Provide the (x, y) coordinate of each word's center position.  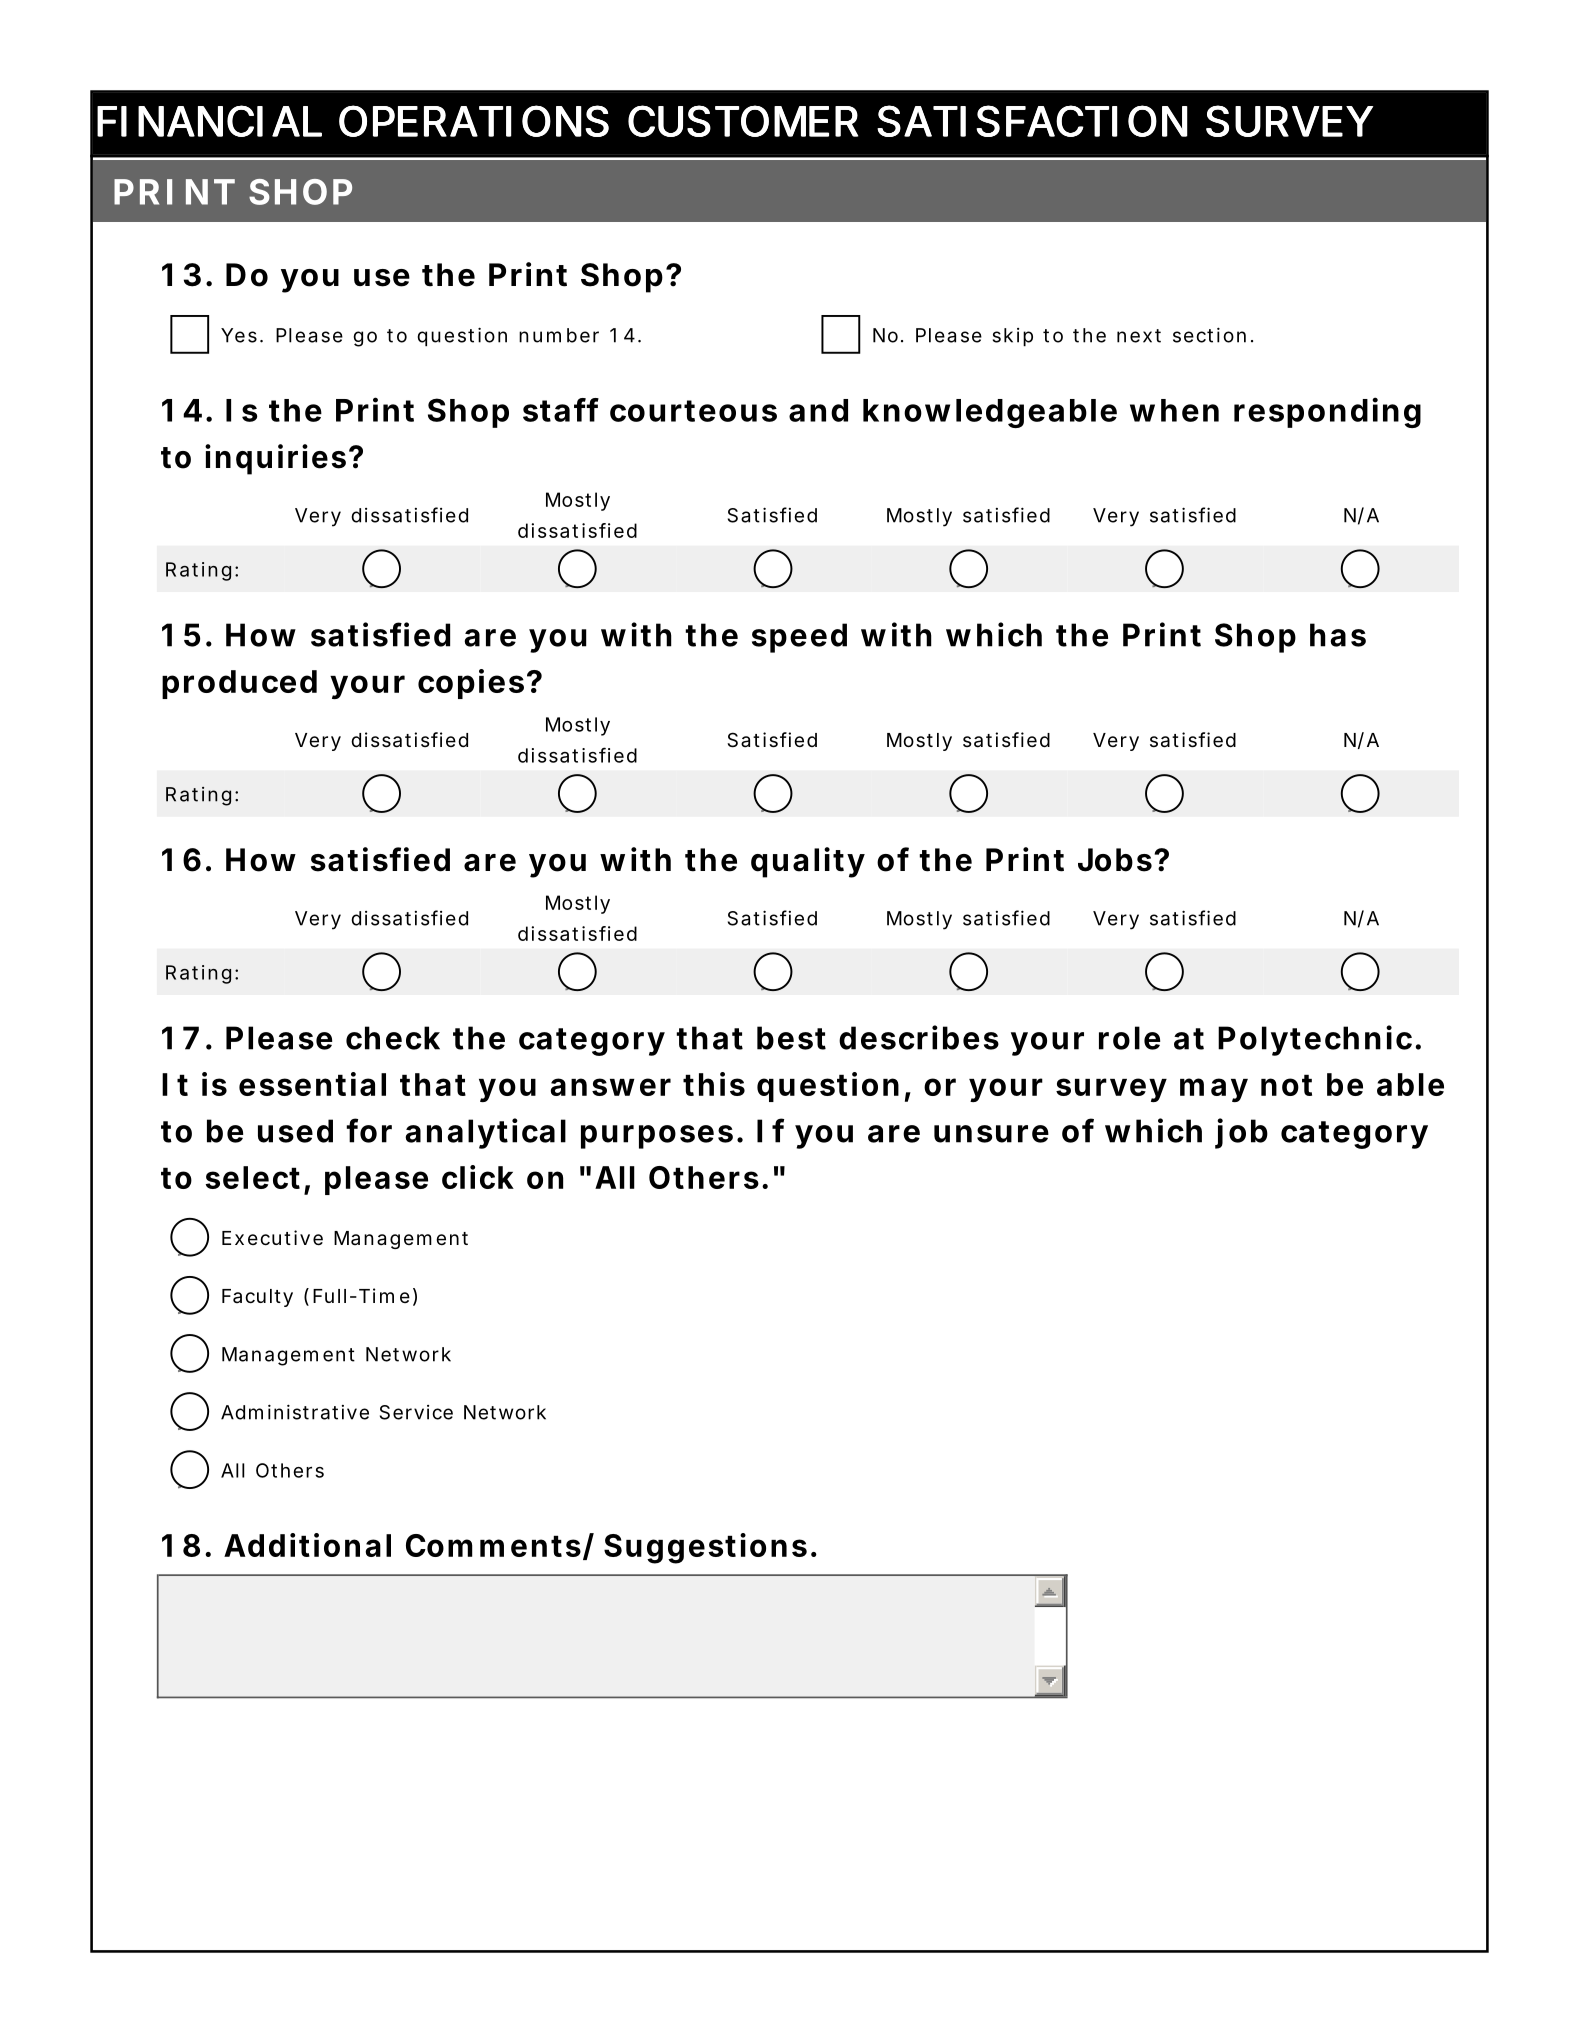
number (559, 335)
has (1338, 635)
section (1209, 335)
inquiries (275, 459)
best (791, 1038)
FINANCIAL (208, 121)
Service (416, 1412)
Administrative (295, 1412)
